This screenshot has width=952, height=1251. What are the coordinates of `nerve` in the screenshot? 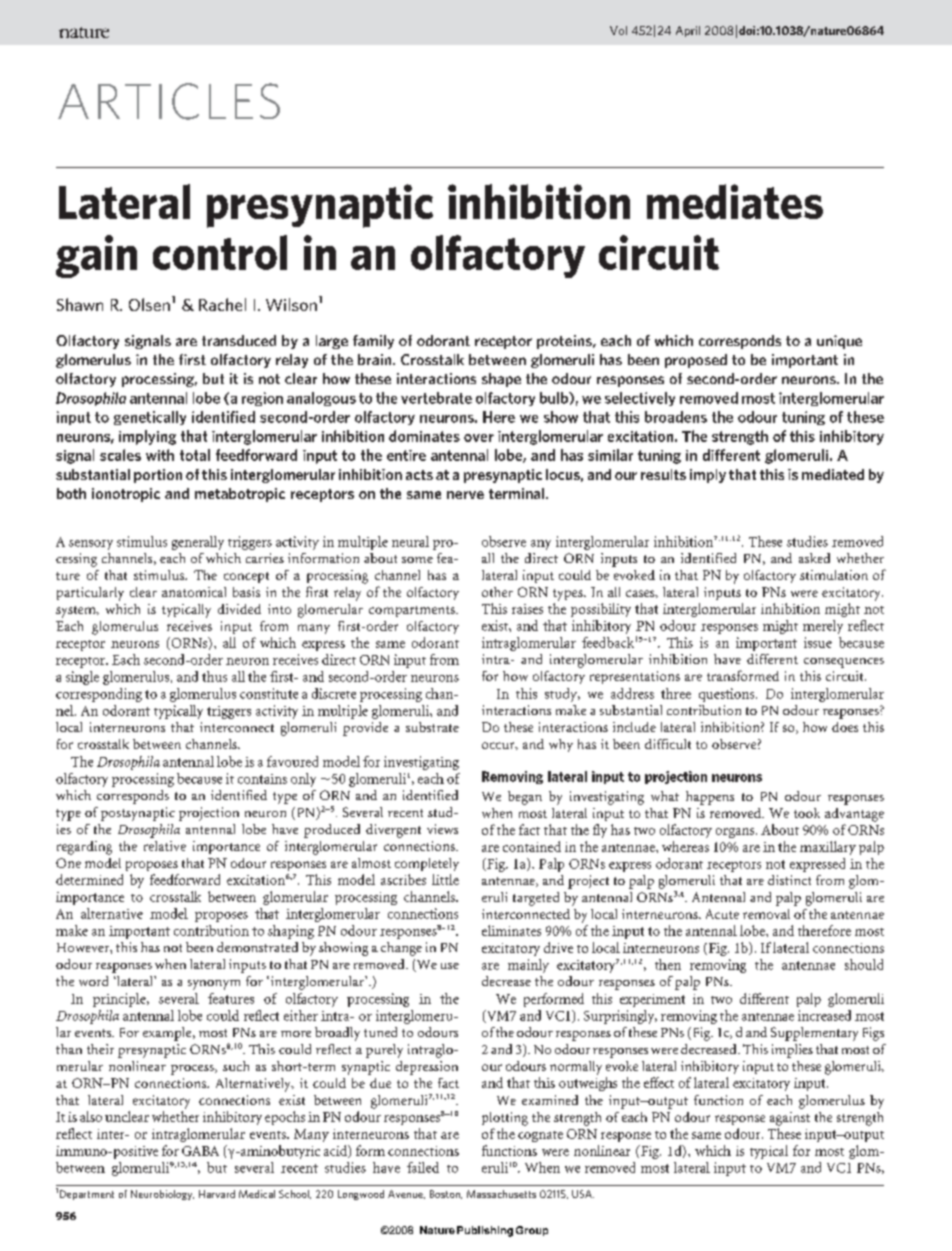 It's located at (465, 495).
